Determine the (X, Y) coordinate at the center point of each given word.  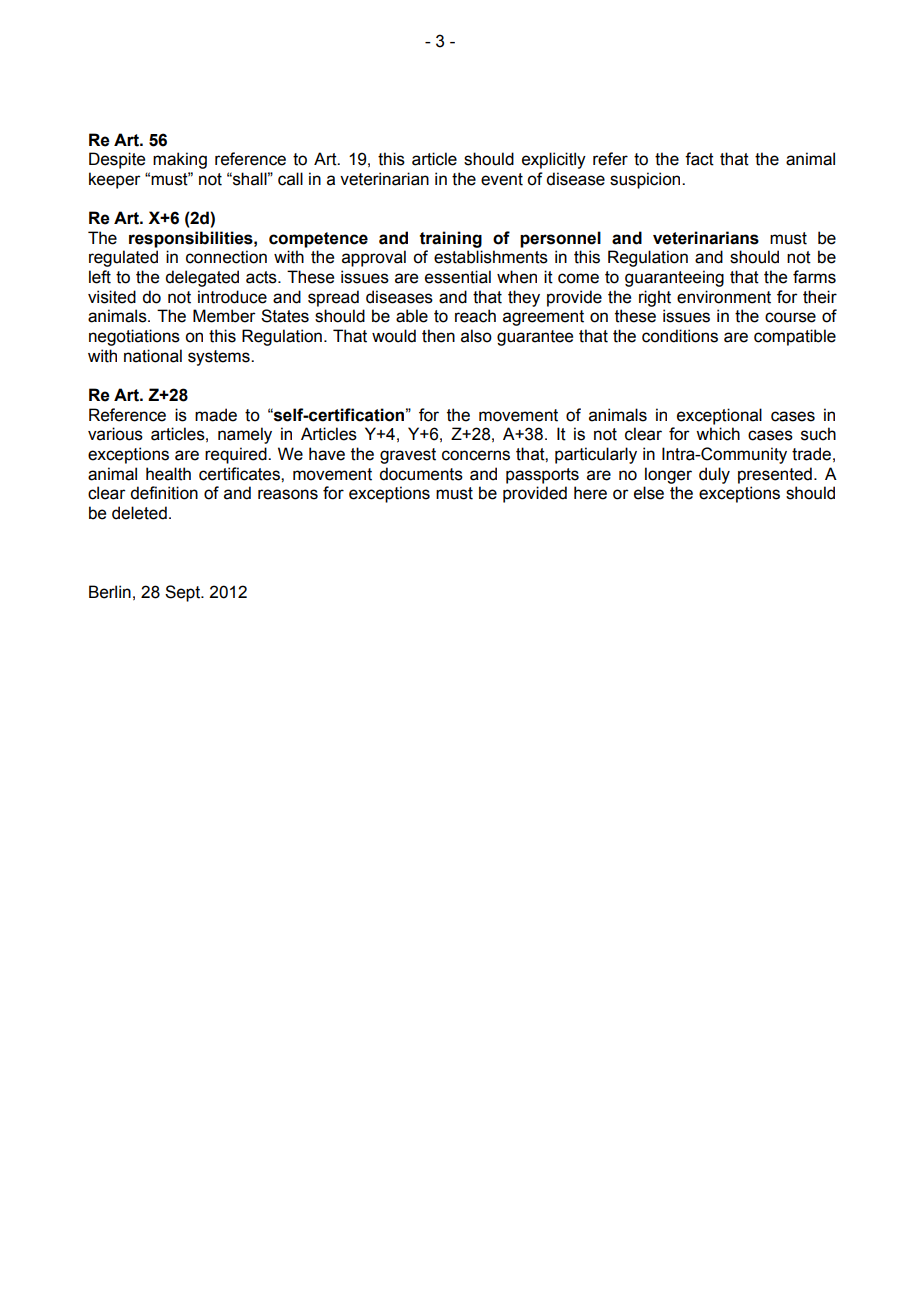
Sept (183, 593)
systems (220, 358)
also (476, 336)
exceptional (719, 416)
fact (699, 159)
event (502, 179)
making (180, 160)
